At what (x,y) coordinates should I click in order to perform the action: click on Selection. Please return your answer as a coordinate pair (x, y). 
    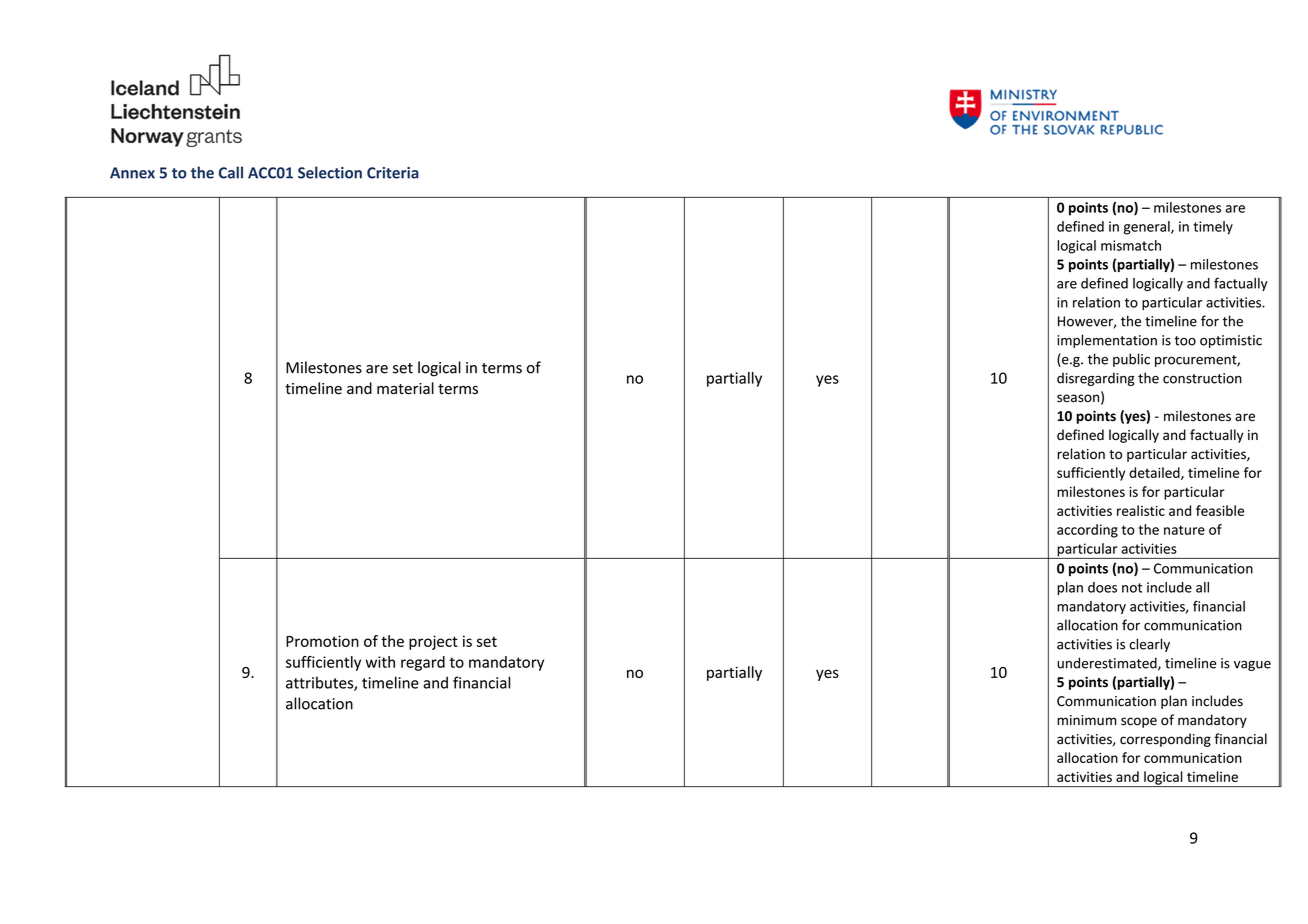
    Looking at the image, I should click on (330, 172).
